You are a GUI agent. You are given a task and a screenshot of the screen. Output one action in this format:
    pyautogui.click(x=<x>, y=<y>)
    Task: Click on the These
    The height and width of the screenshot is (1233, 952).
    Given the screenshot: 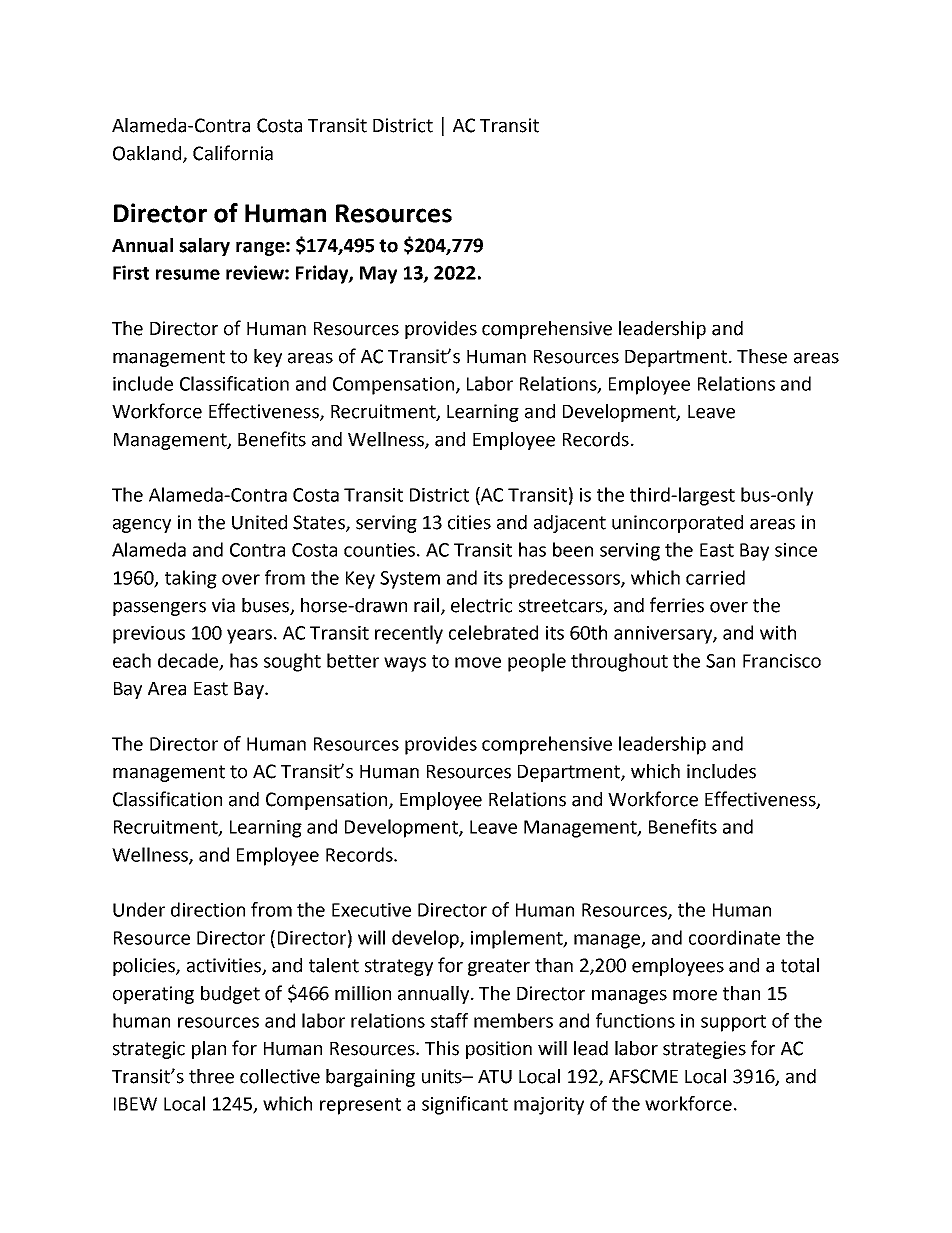 What is the action you would take?
    pyautogui.click(x=762, y=356)
